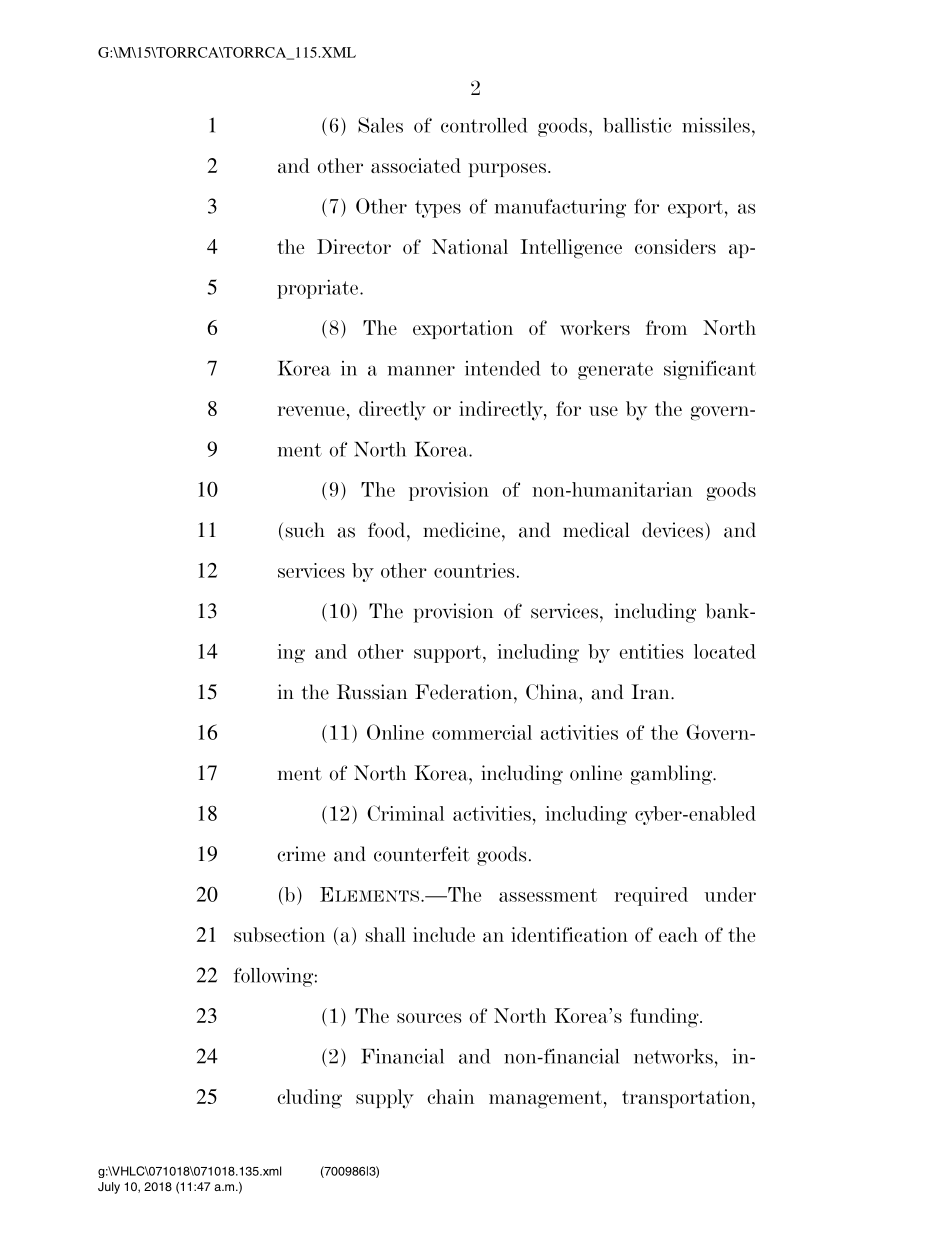 This screenshot has height=1233, width=952. Describe the element at coordinates (673, 775) in the screenshot. I see `gambling` at that location.
